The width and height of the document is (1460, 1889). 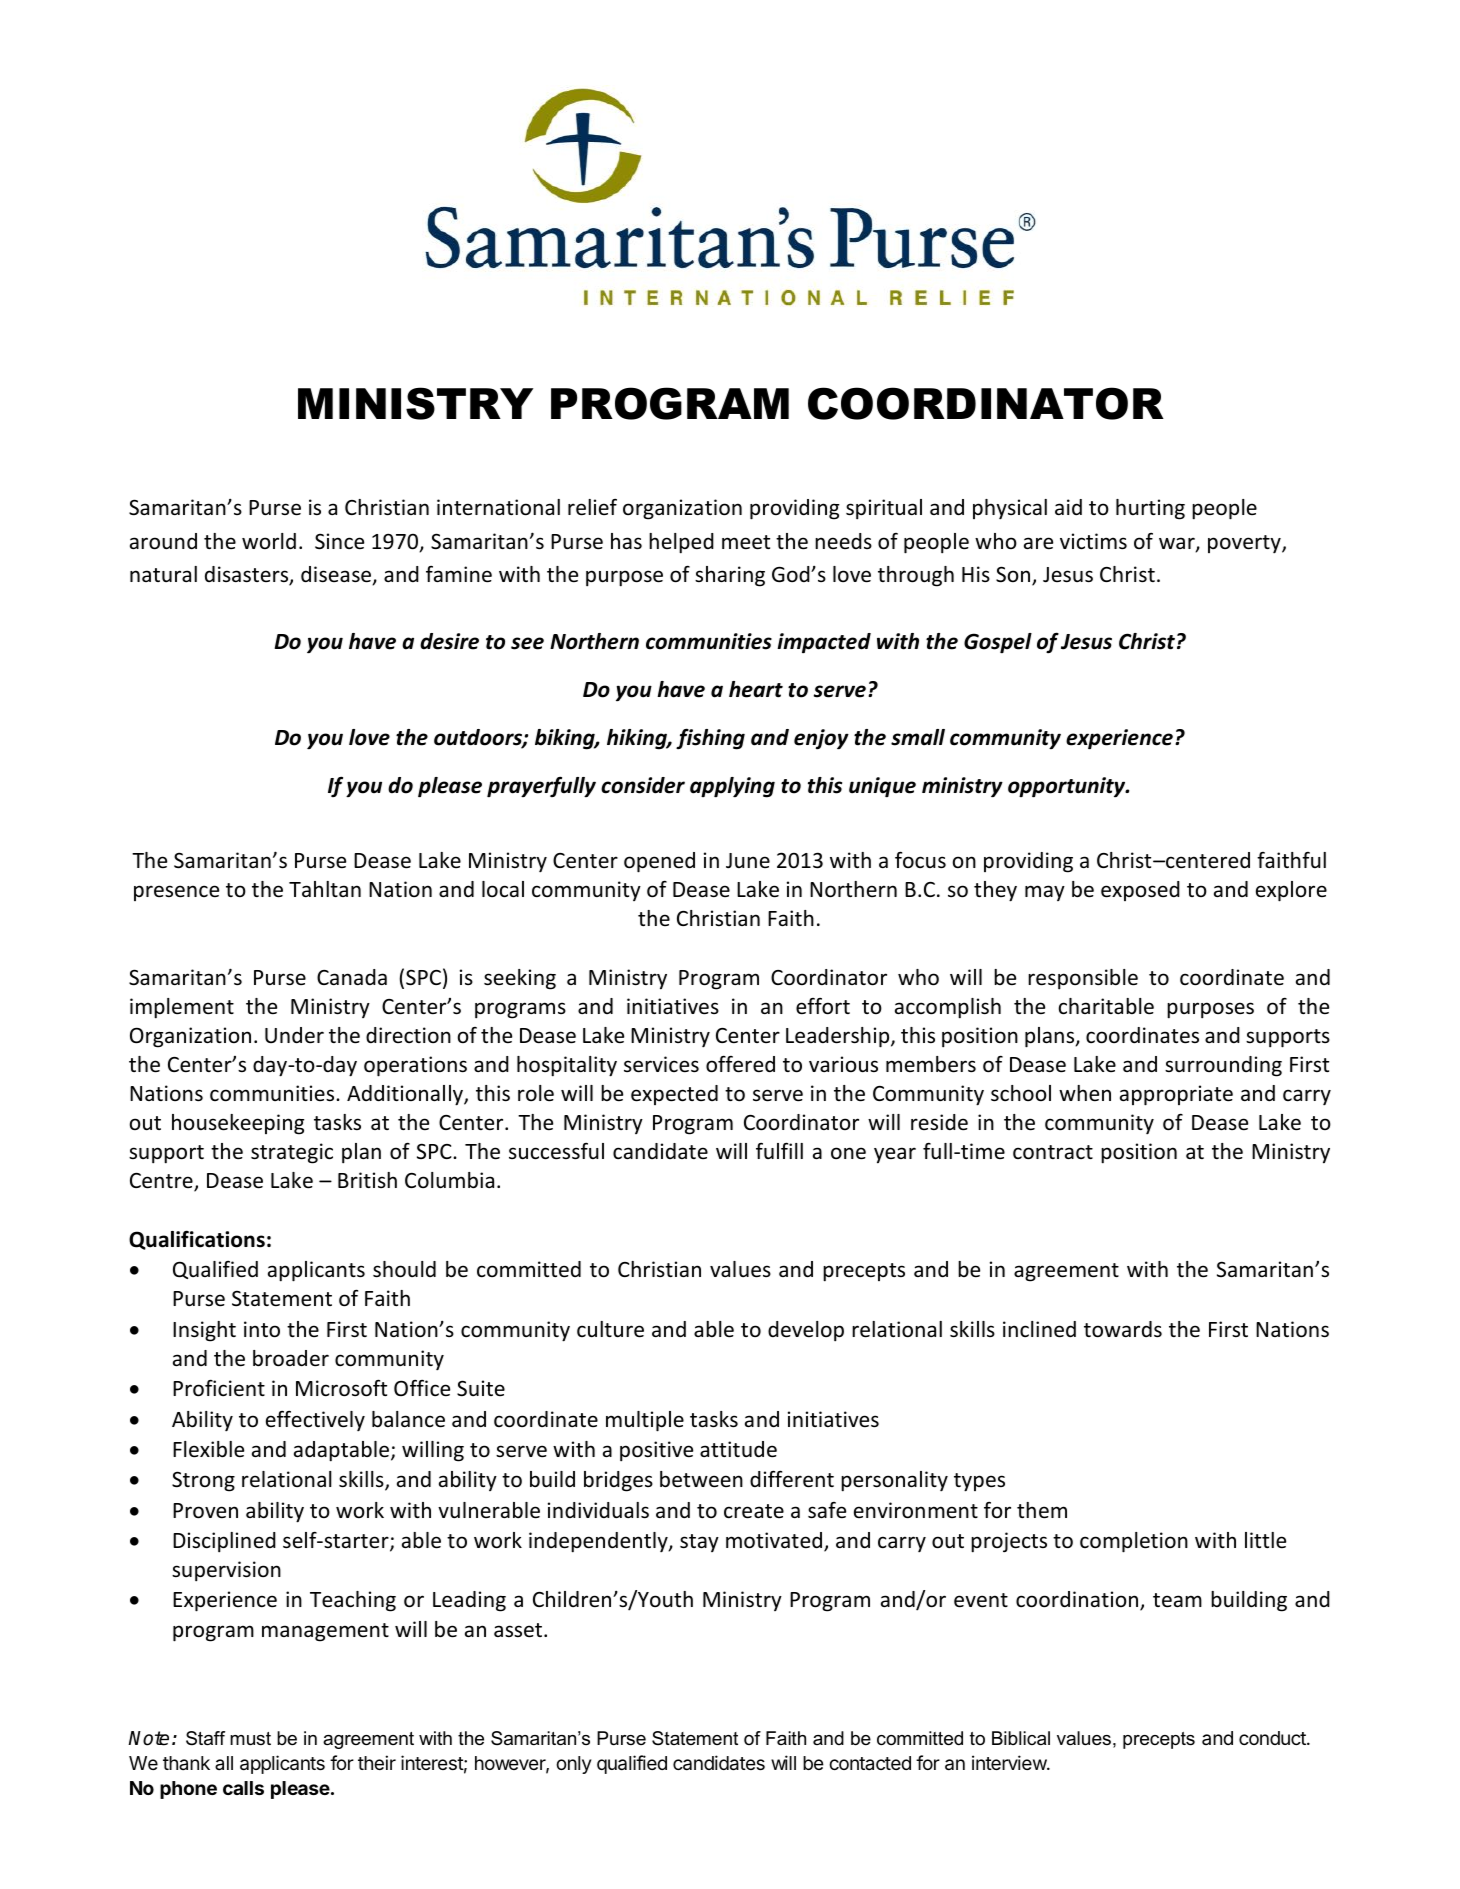 I want to click on conduct, so click(x=1273, y=1738).
